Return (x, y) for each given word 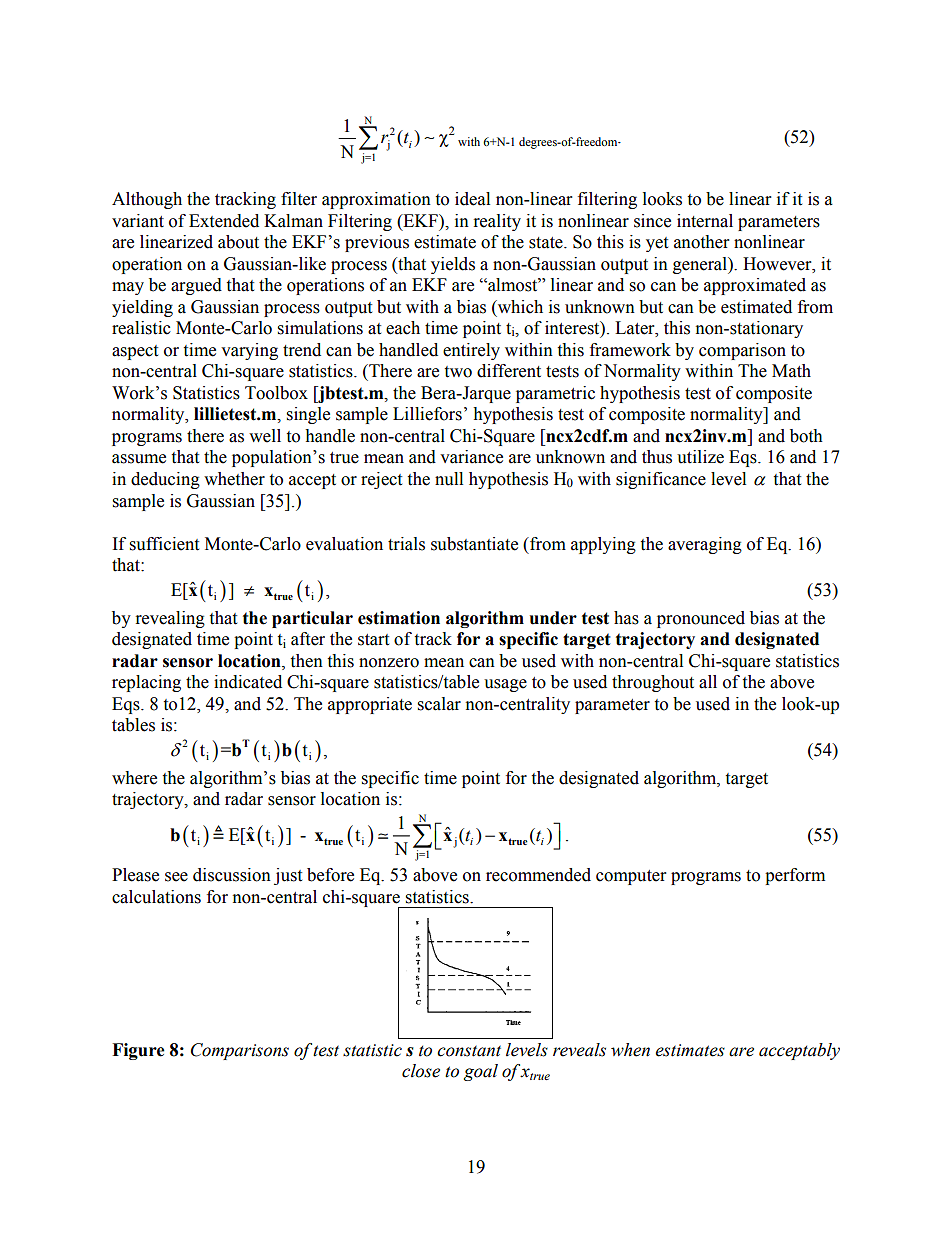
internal (705, 221)
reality (497, 222)
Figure (138, 1051)
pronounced (701, 619)
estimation (399, 618)
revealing (170, 619)
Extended (224, 221)
